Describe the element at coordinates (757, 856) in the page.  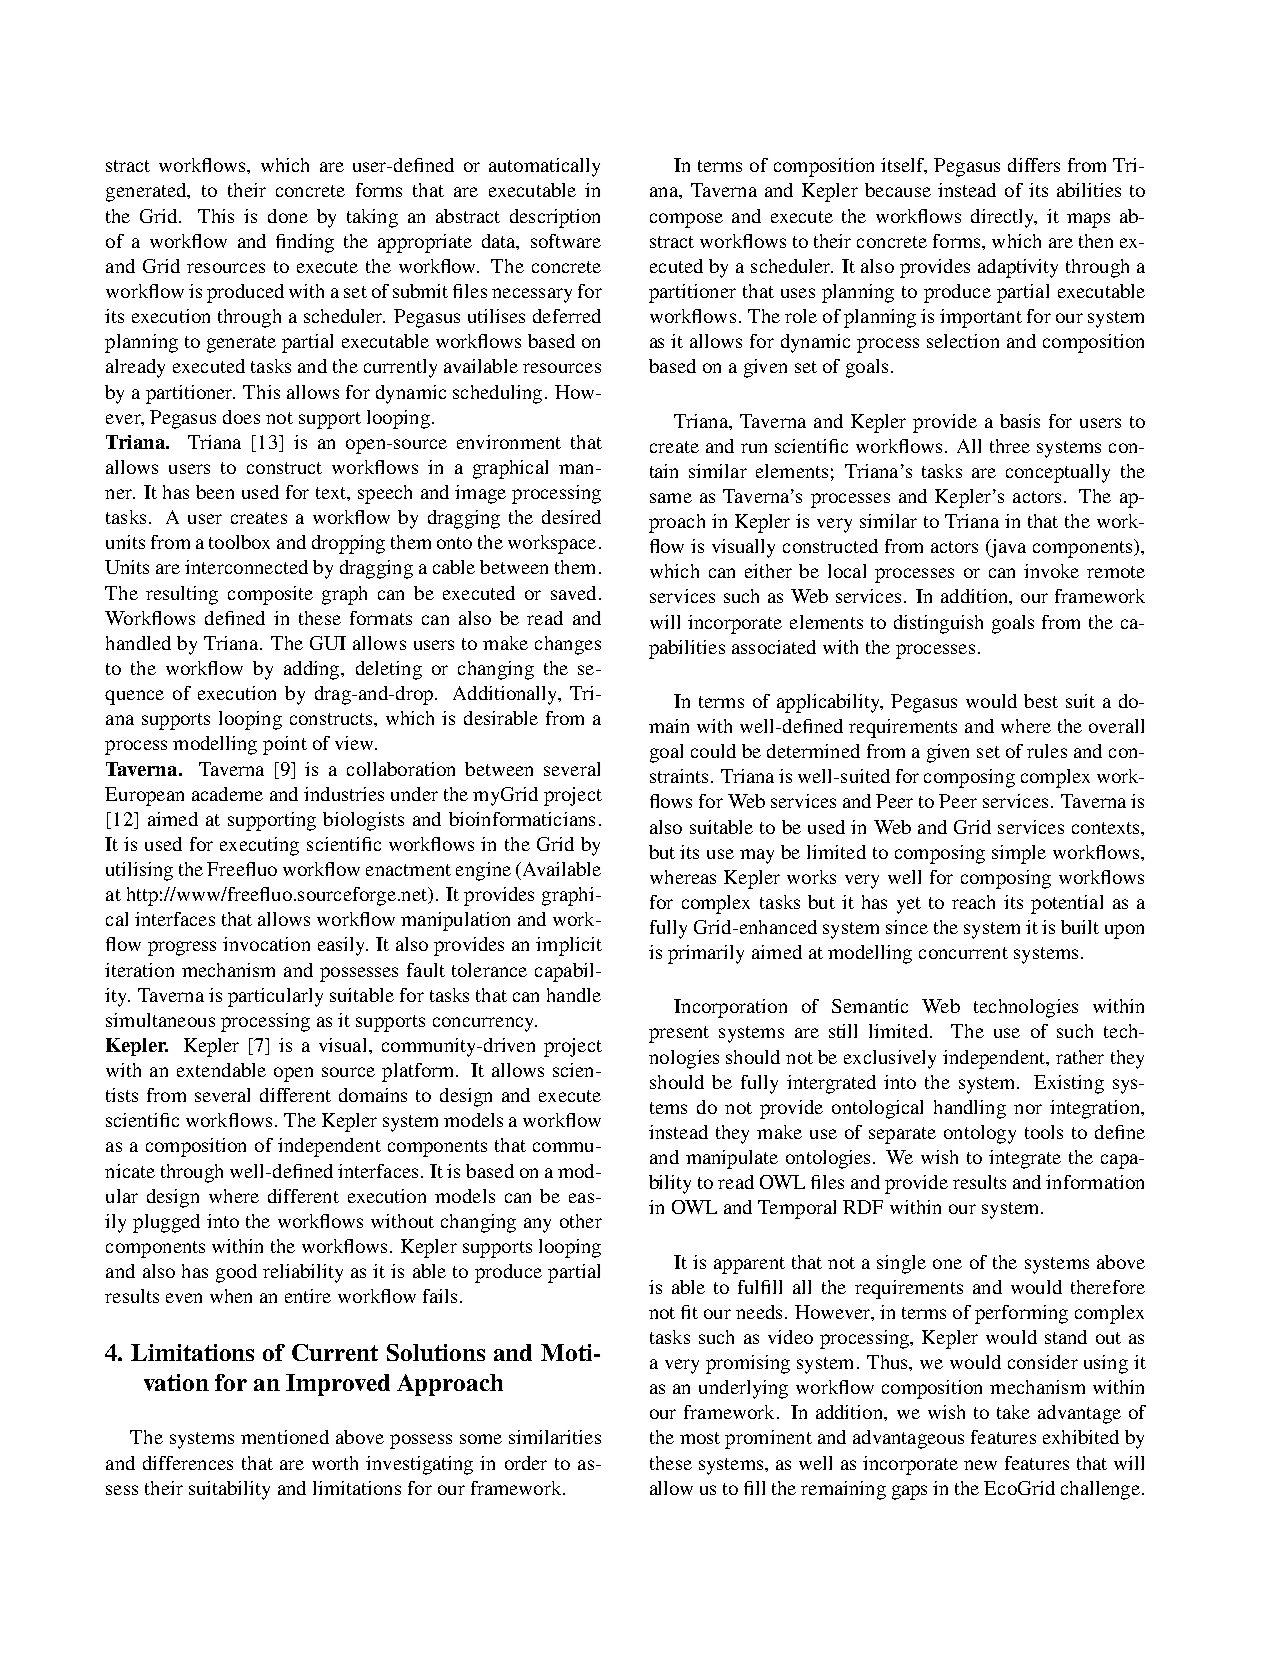
I see `may` at that location.
